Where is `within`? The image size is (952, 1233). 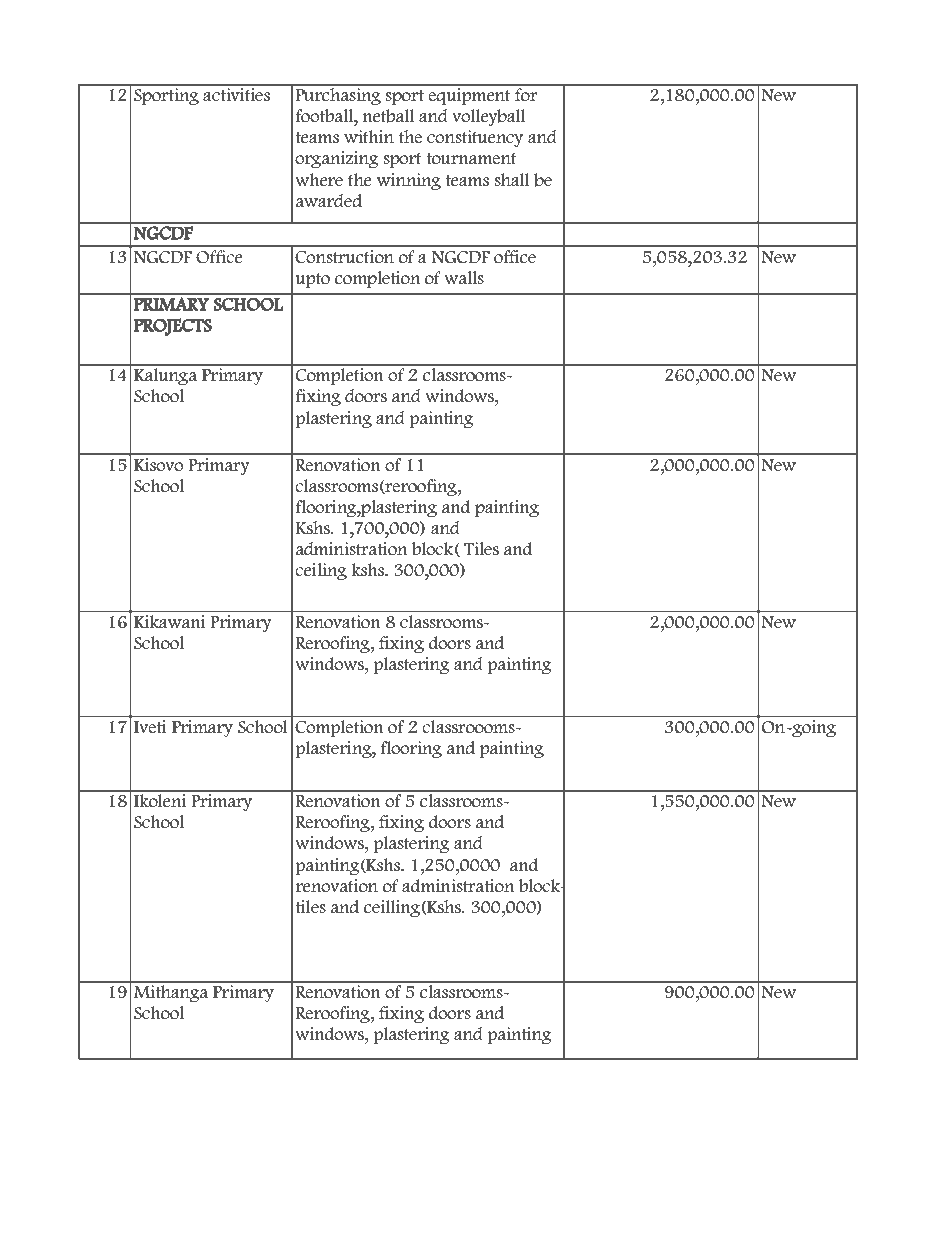 within is located at coordinates (369, 137).
